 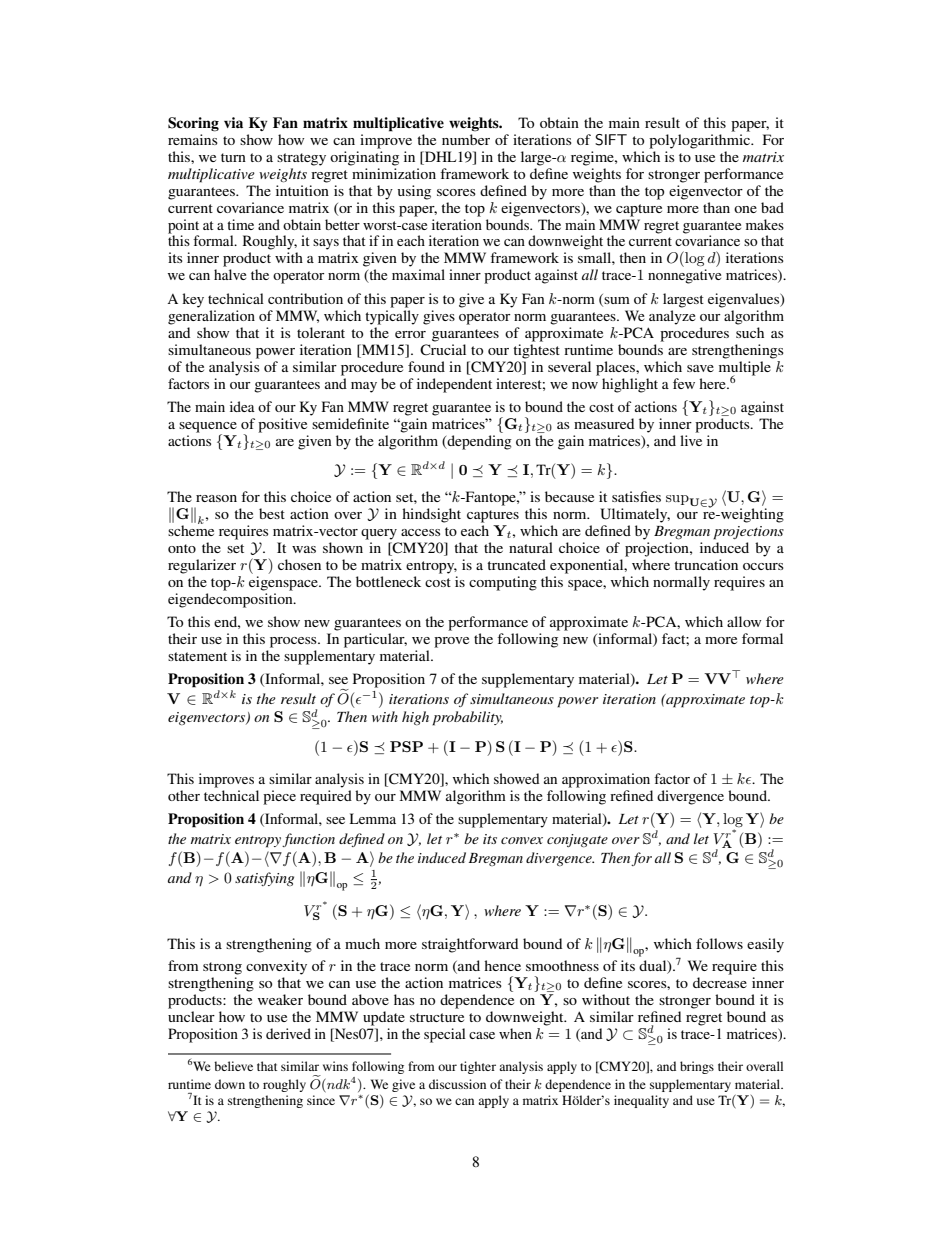 I want to click on brings, so click(x=697, y=1067).
